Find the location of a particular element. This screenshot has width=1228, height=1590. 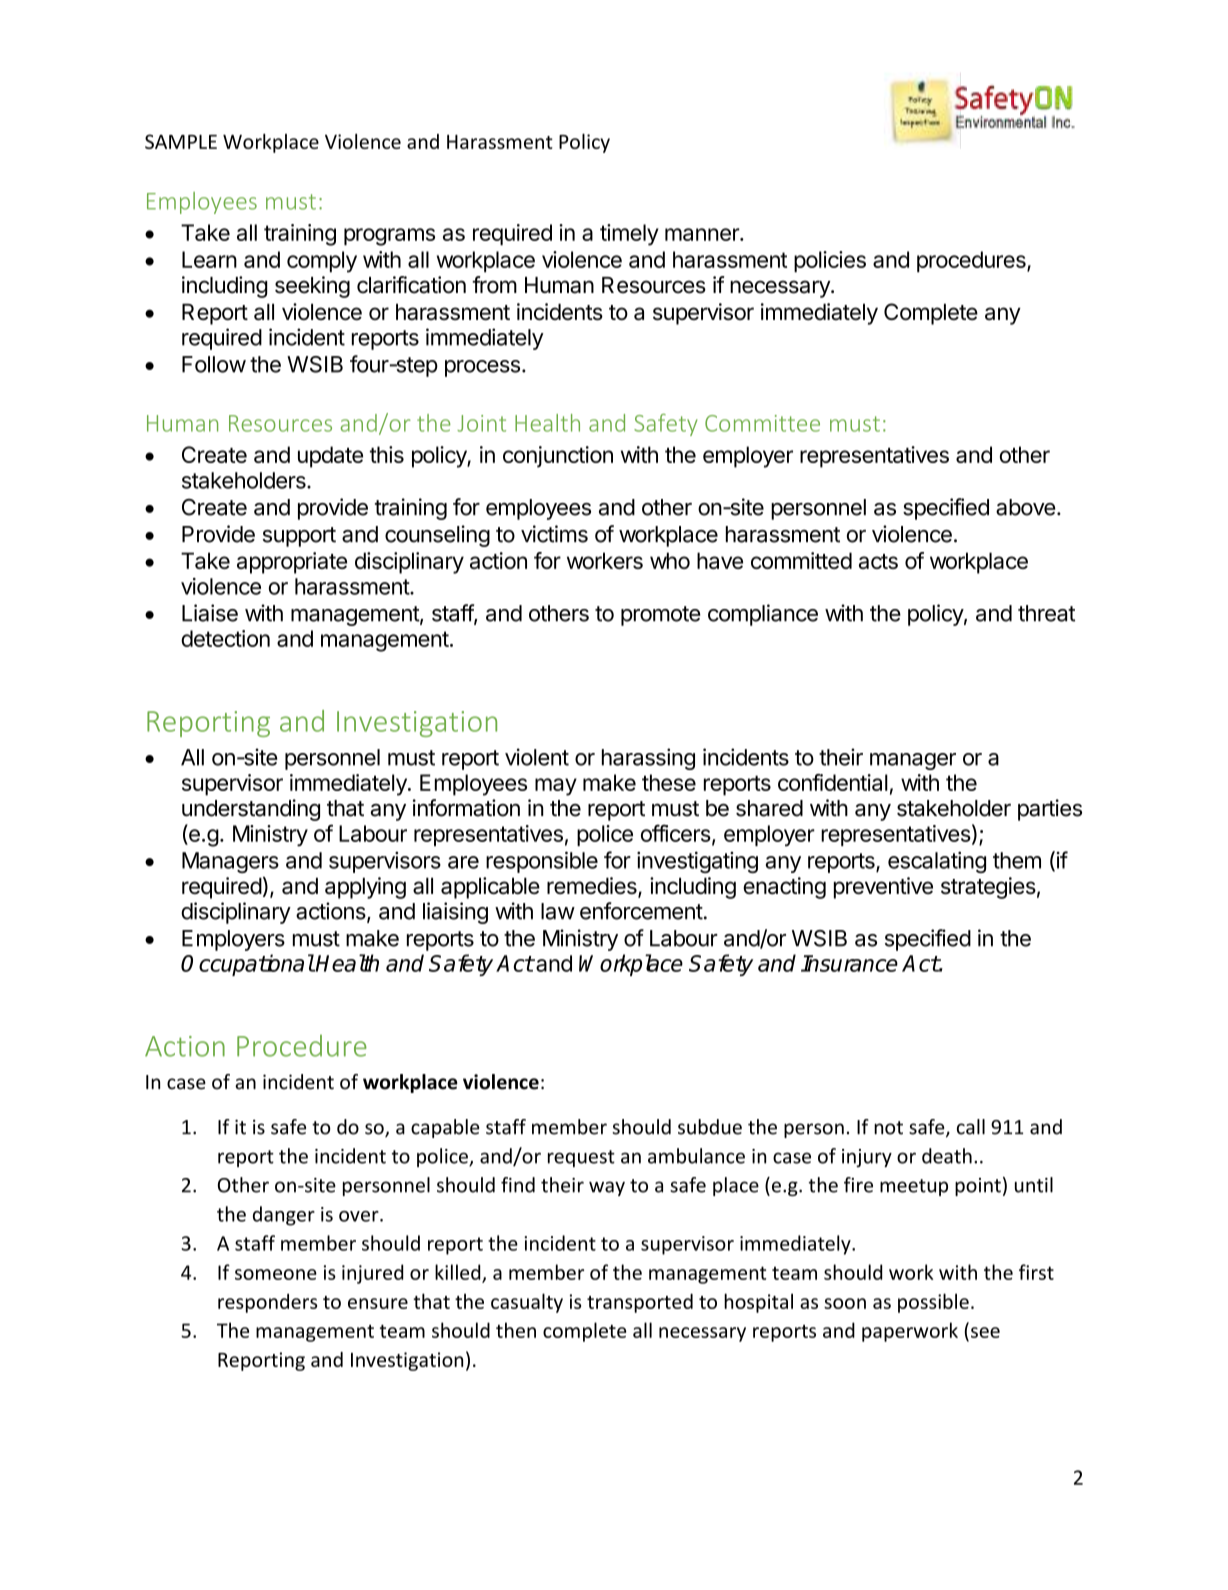

applying is located at coordinates (365, 888).
